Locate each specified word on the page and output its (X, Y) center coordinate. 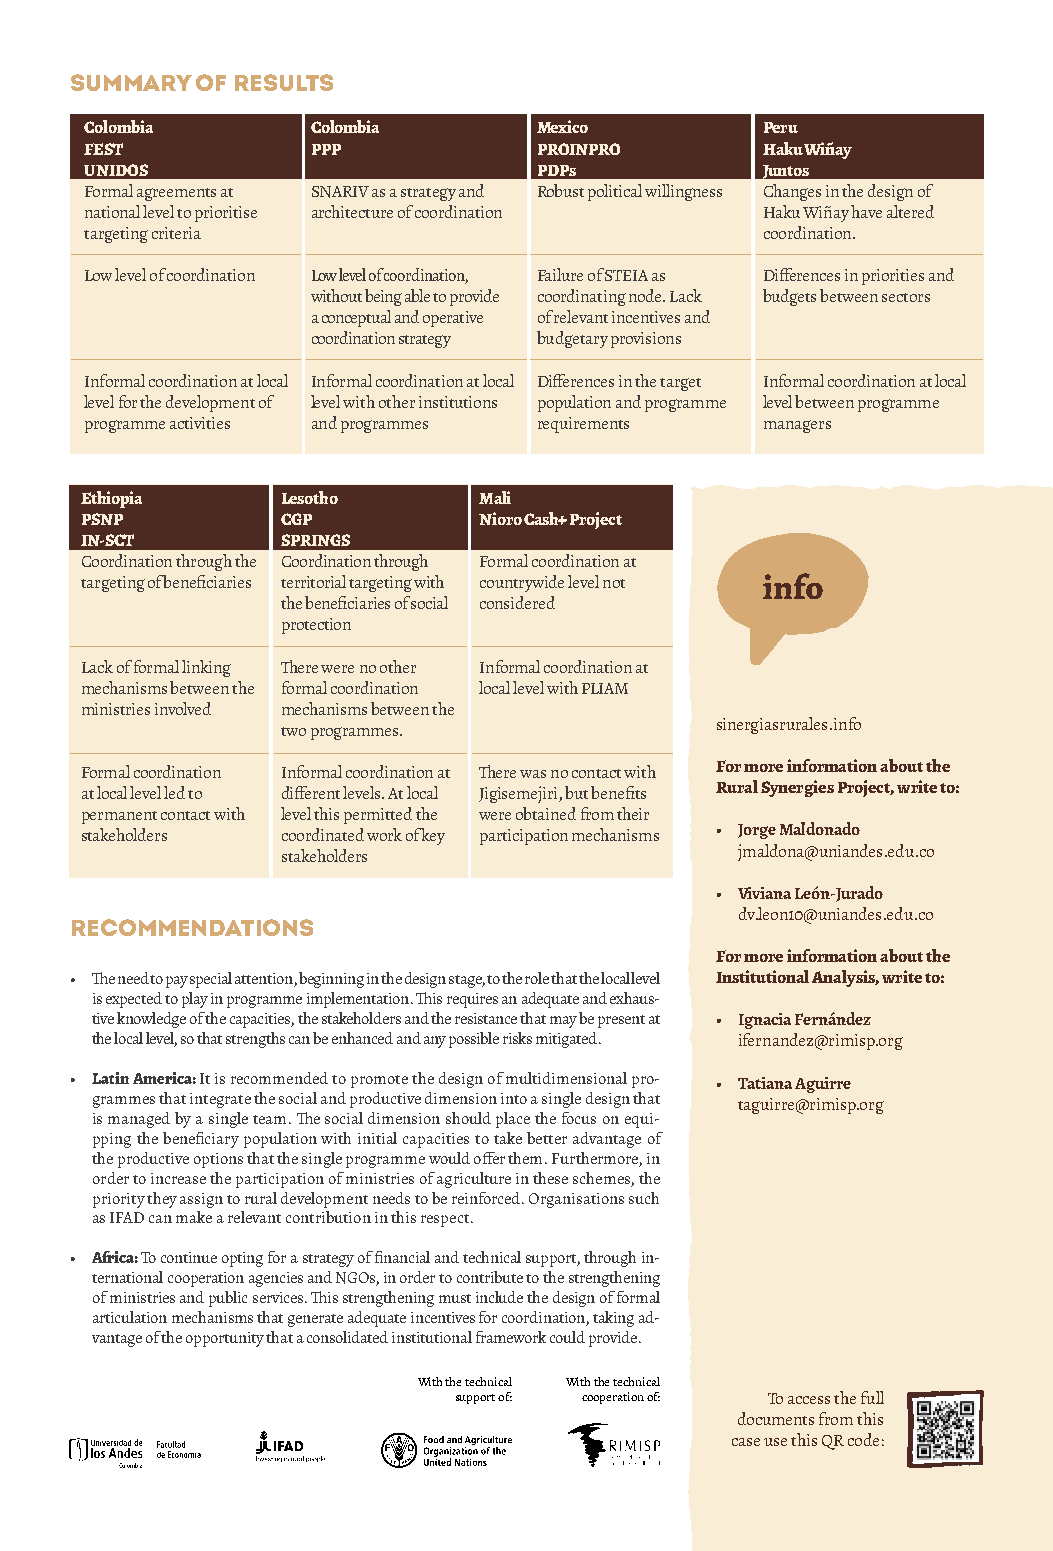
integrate (220, 1100)
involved (183, 708)
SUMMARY (131, 82)
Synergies (797, 788)
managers (797, 426)
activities (200, 423)
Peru (781, 127)
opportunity (225, 1339)
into (514, 1098)
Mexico (562, 126)
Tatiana (765, 1083)
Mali (495, 497)
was (533, 774)
